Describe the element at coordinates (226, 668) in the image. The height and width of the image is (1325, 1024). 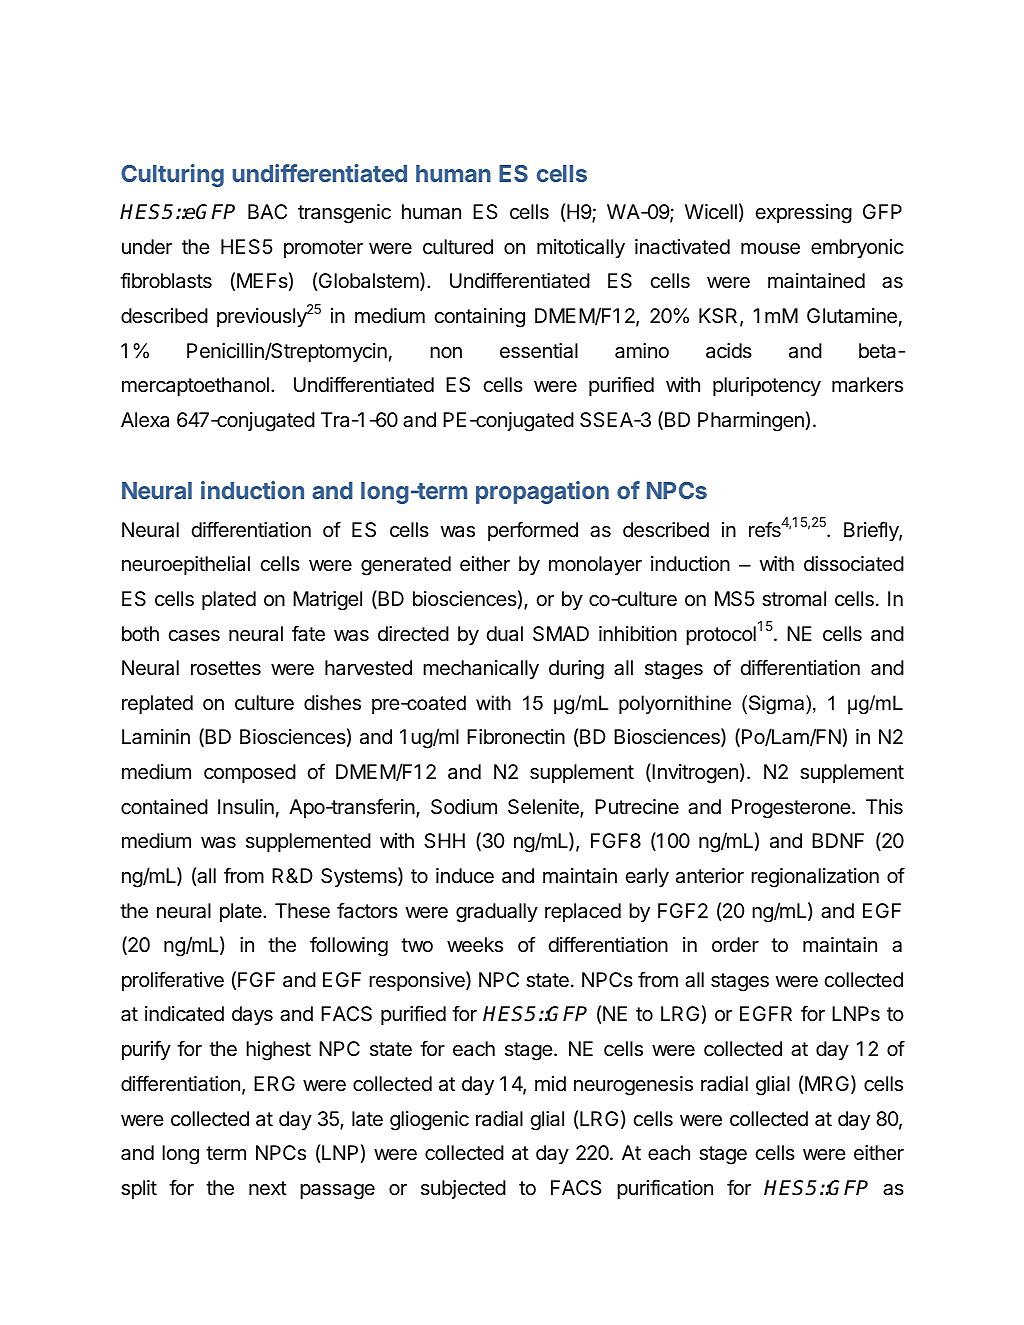
I see `rosettes` at that location.
